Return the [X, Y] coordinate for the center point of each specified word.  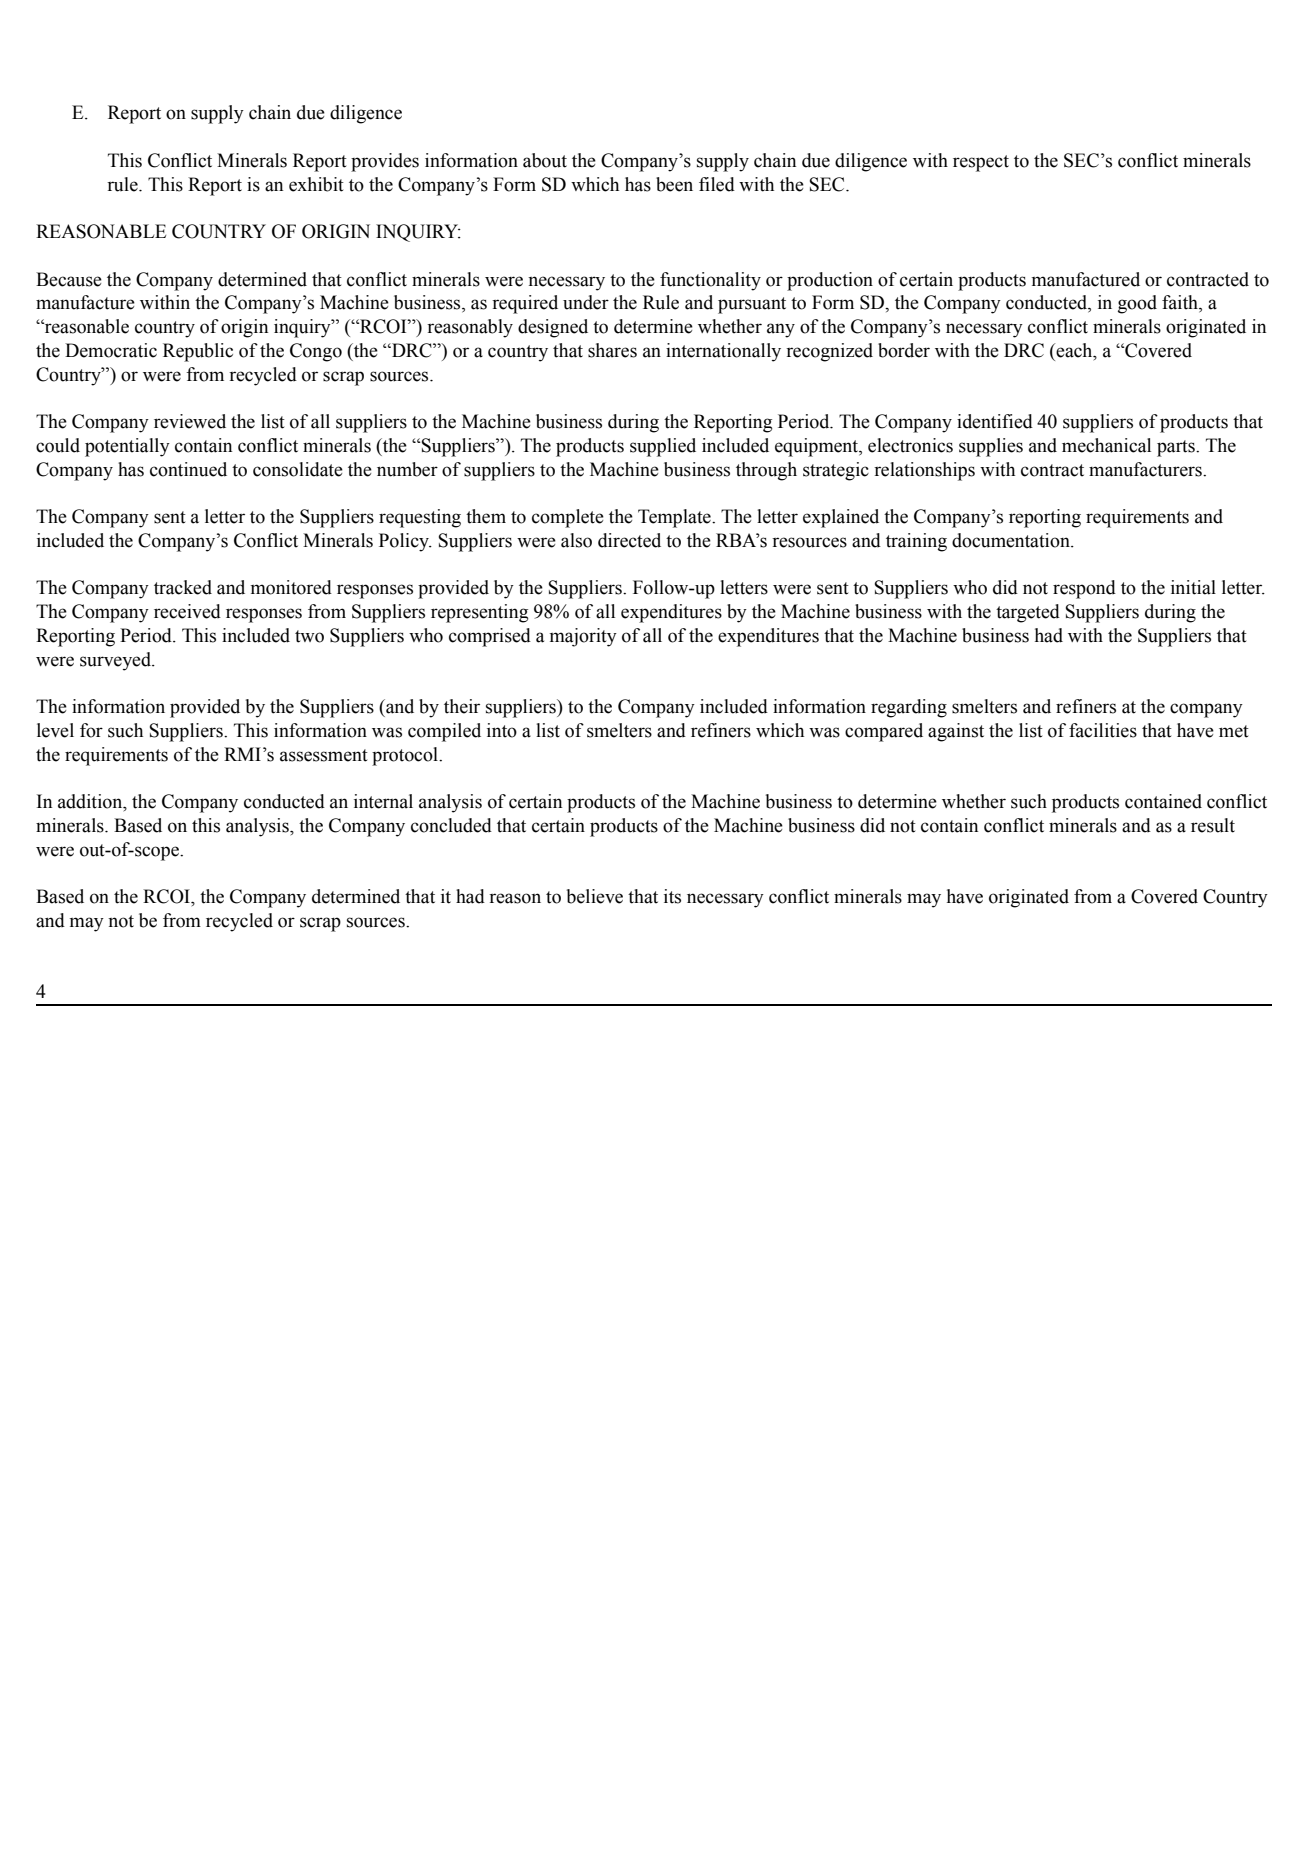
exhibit [316, 184]
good [1137, 304]
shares [612, 350]
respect [981, 163]
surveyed [116, 661]
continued [188, 469]
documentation [1012, 540]
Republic [198, 352]
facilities [1103, 730]
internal [383, 801]
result [1213, 825]
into [502, 730]
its [672, 896]
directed [629, 540]
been [674, 184]
